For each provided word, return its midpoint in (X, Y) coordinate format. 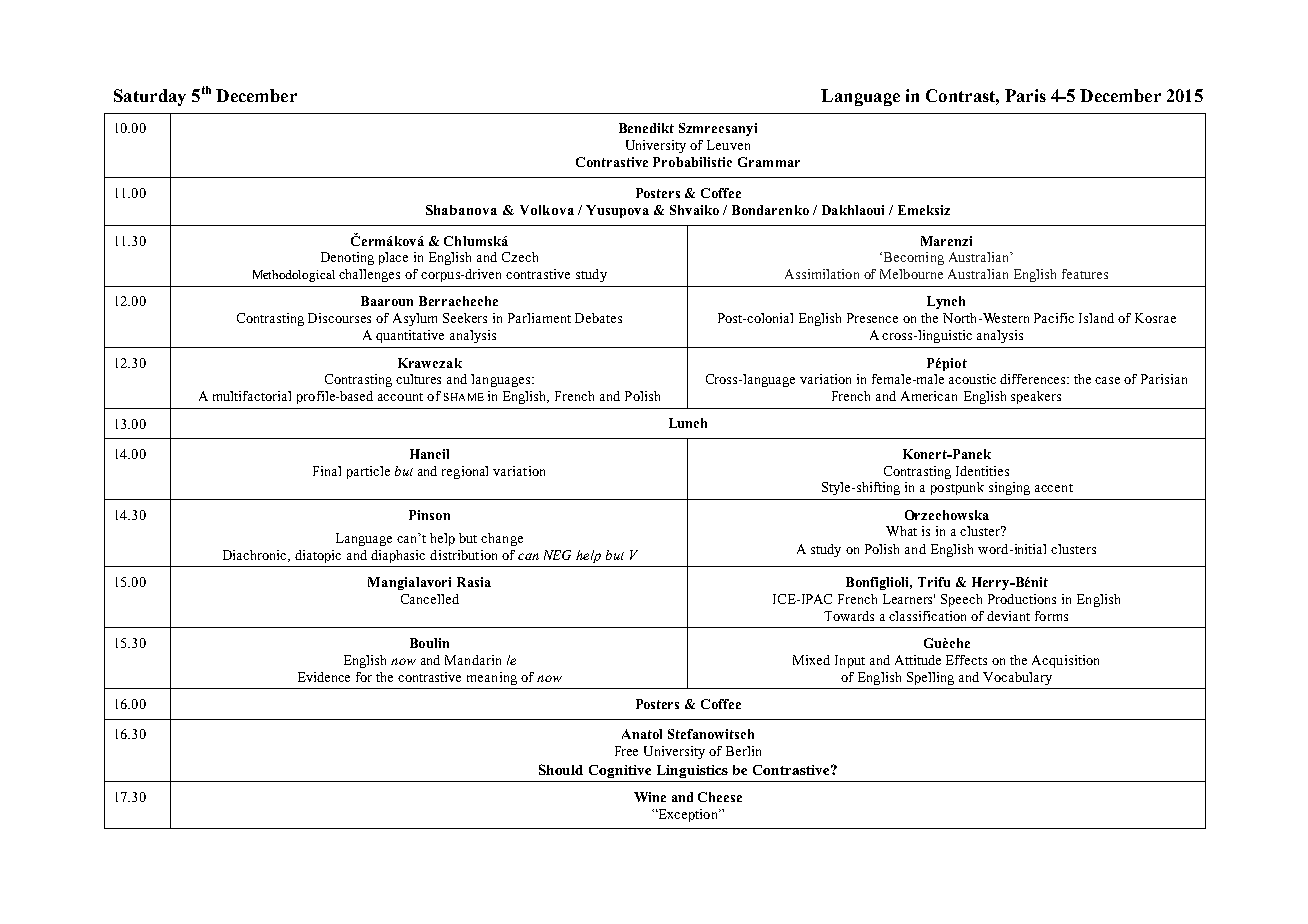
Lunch (688, 423)
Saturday (150, 97)
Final (327, 471)
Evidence (324, 677)
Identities (982, 471)
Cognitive (620, 771)
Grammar (769, 162)
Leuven (728, 145)
